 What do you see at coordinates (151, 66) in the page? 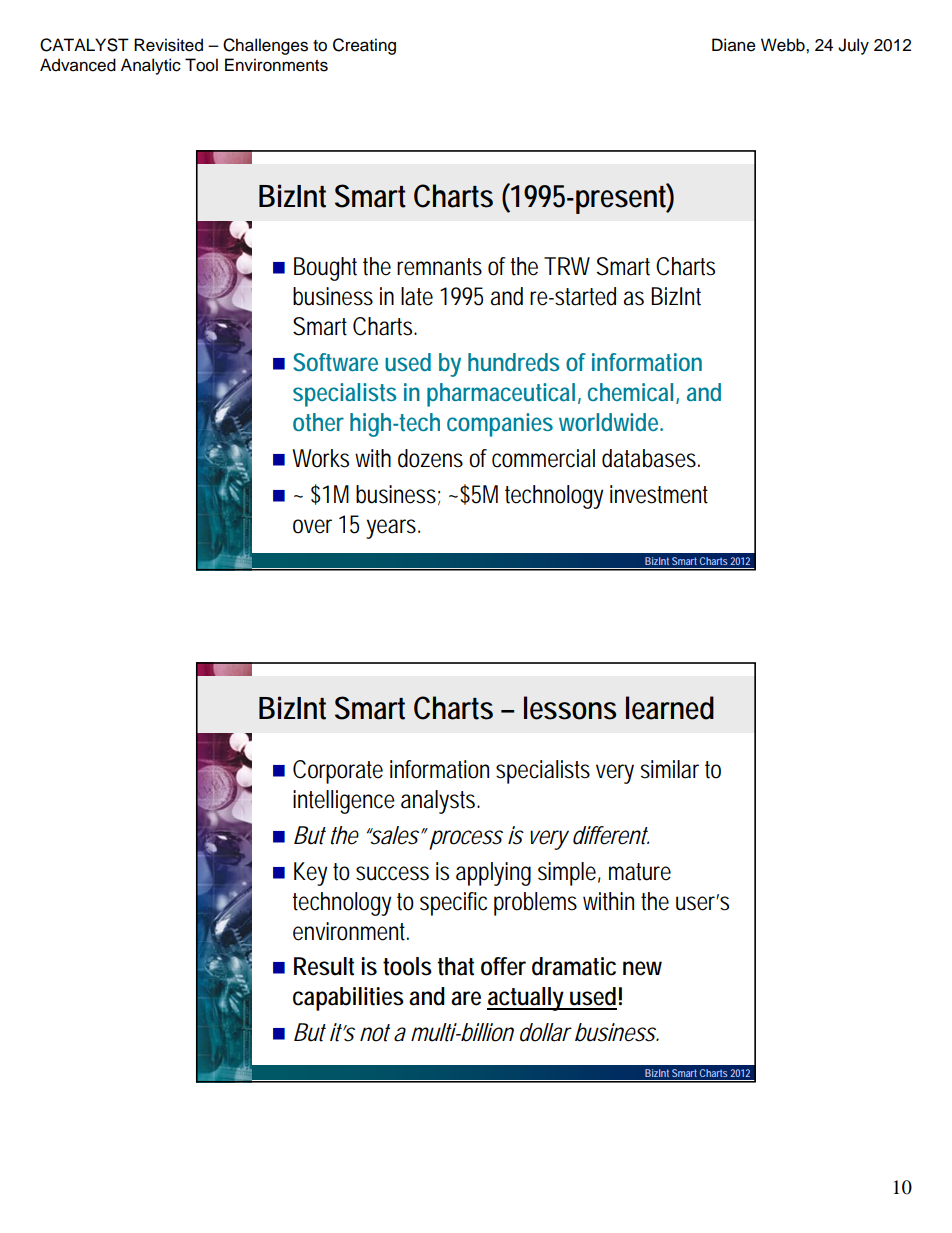
I see `Analytic` at bounding box center [151, 66].
